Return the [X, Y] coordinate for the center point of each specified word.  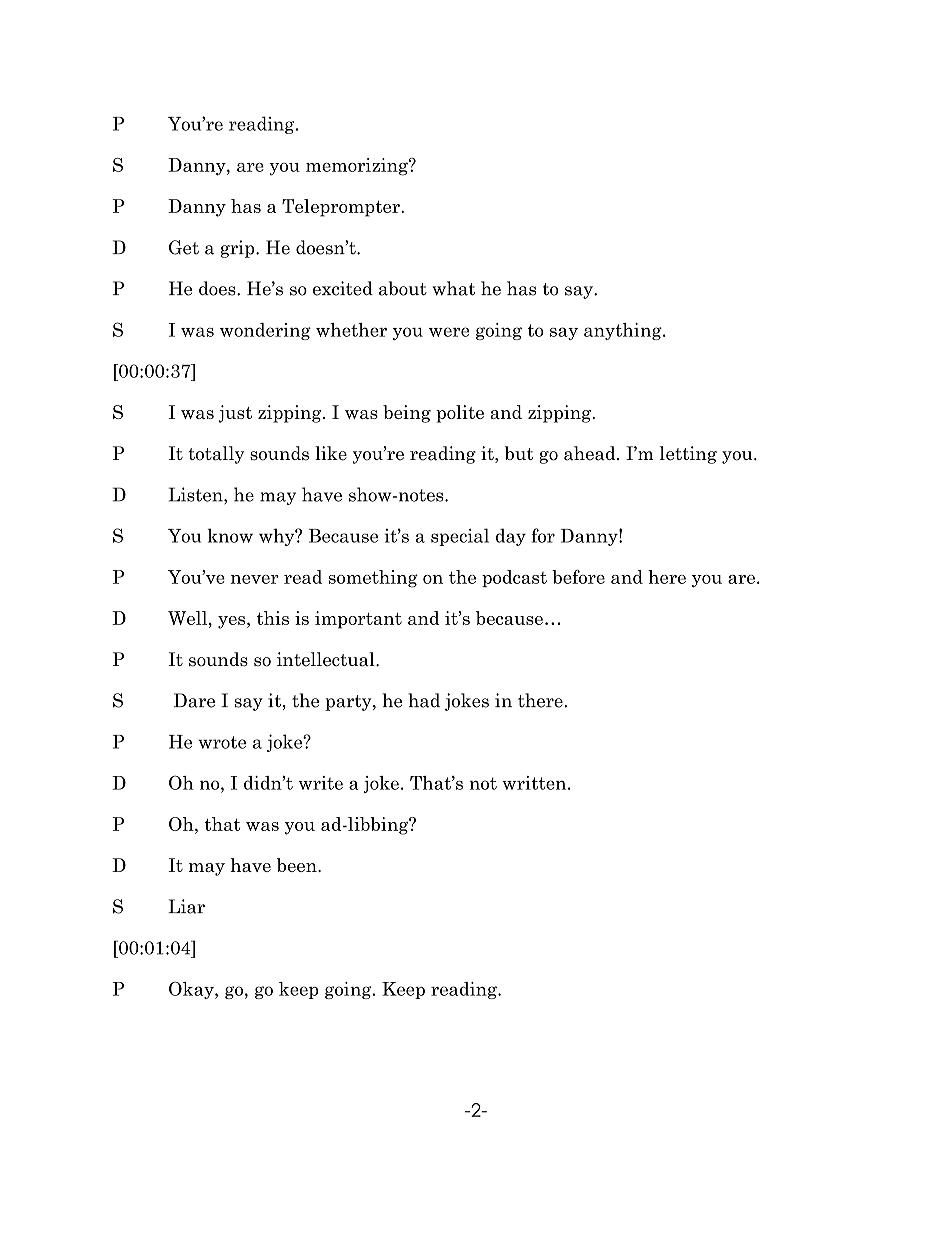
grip [239, 249]
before [578, 577]
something [373, 579]
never [255, 579]
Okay [192, 990]
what [453, 288]
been [298, 865]
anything [624, 331]
